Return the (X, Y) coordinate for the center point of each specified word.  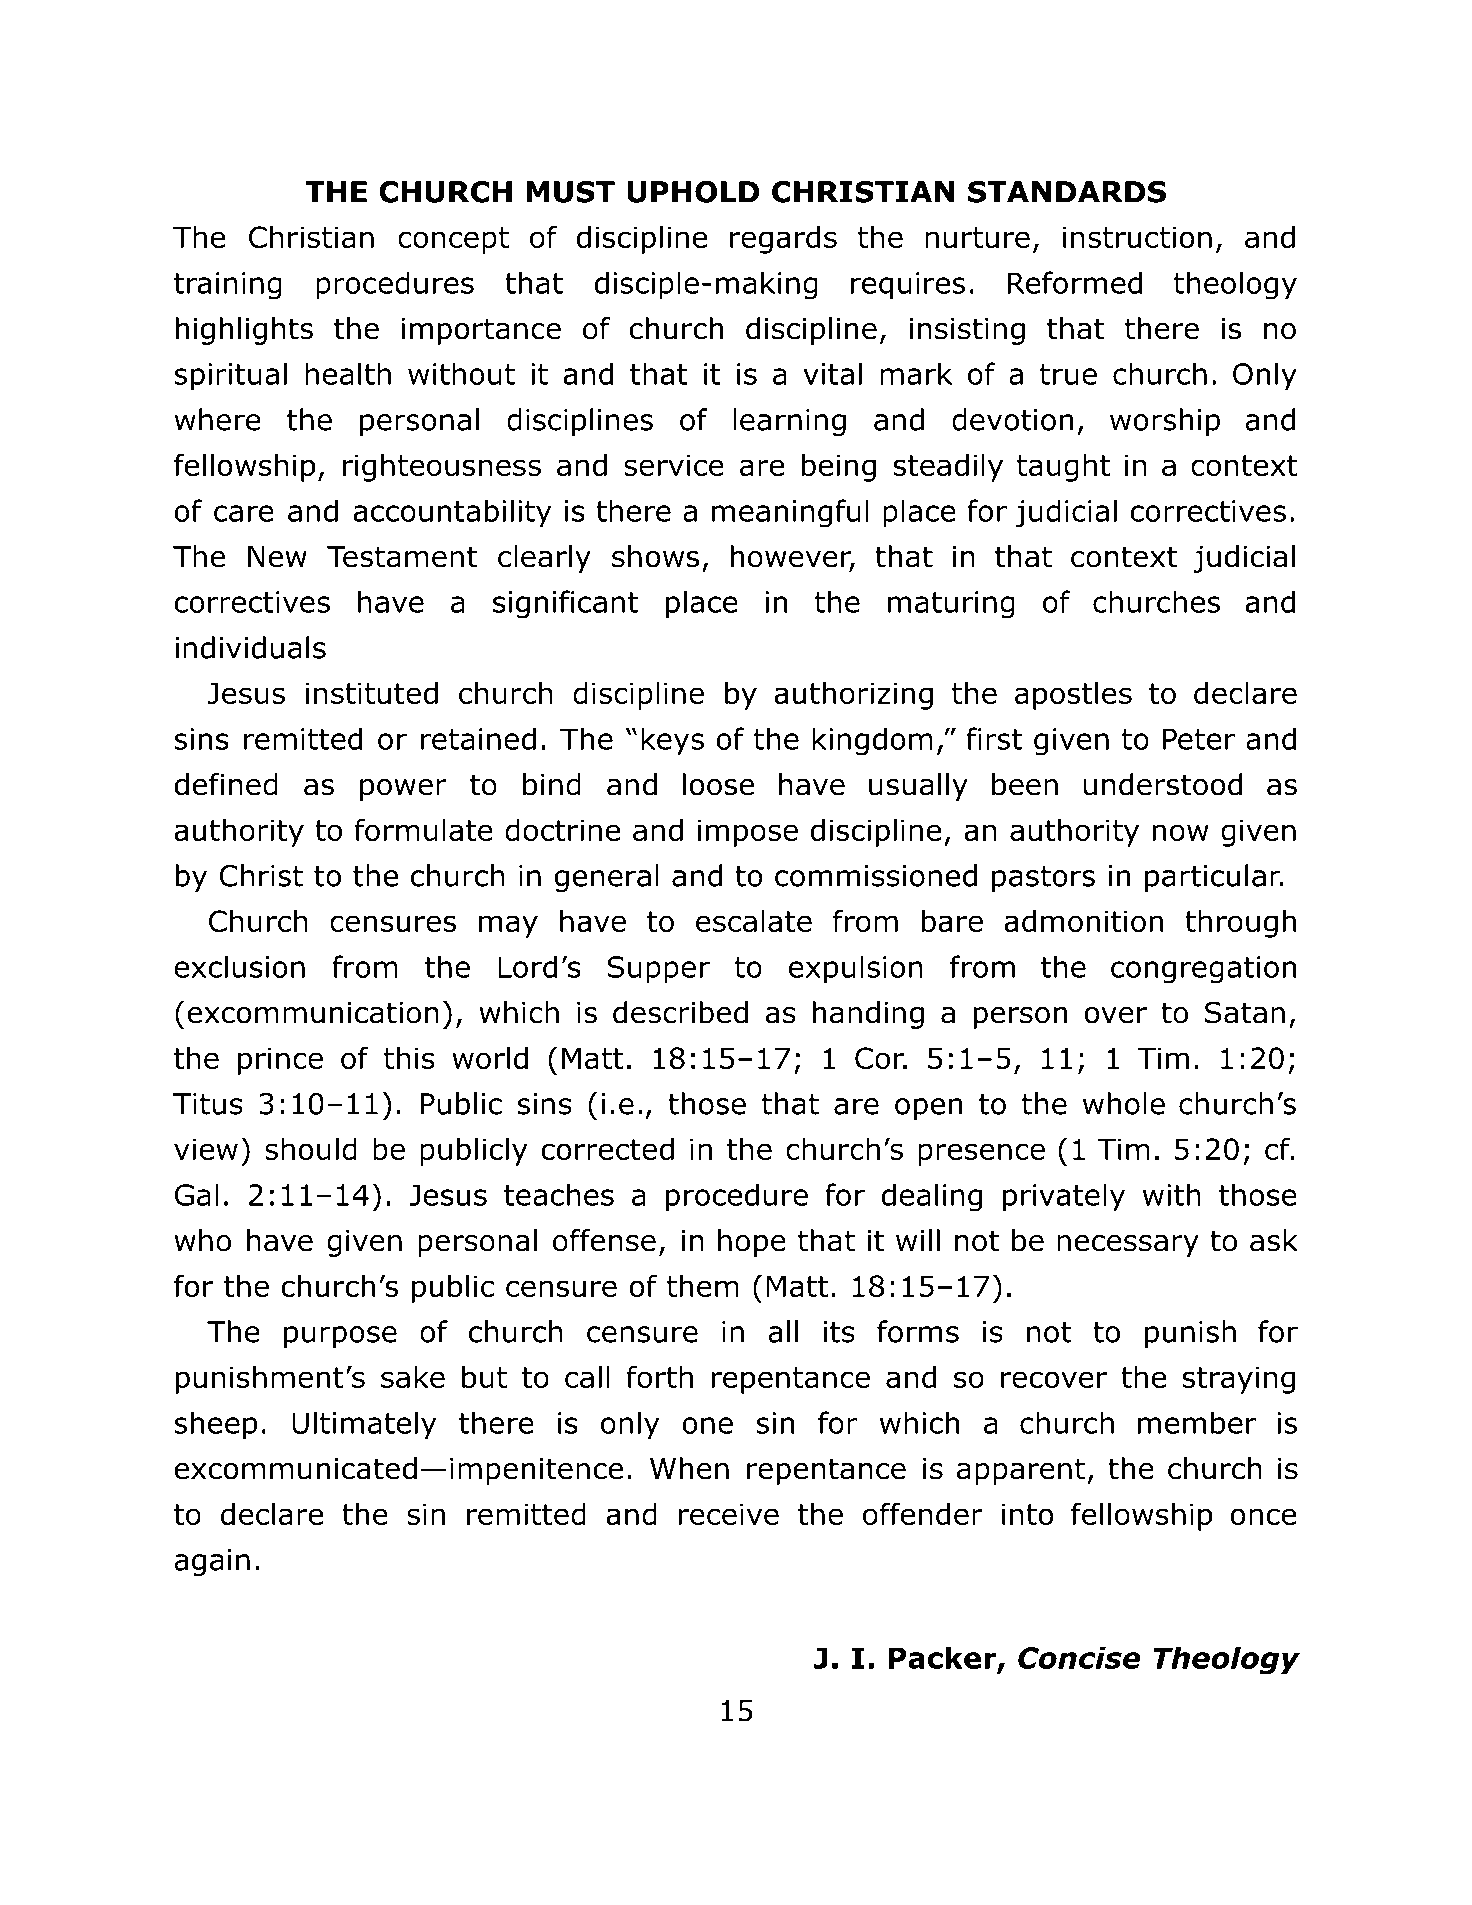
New (277, 557)
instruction (1137, 237)
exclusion (239, 966)
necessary (1128, 1246)
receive (729, 1514)
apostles (1073, 696)
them (703, 1286)
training (228, 286)
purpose (340, 1337)
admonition (1083, 921)
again (212, 1562)
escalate (754, 921)
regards (783, 240)
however (792, 557)
